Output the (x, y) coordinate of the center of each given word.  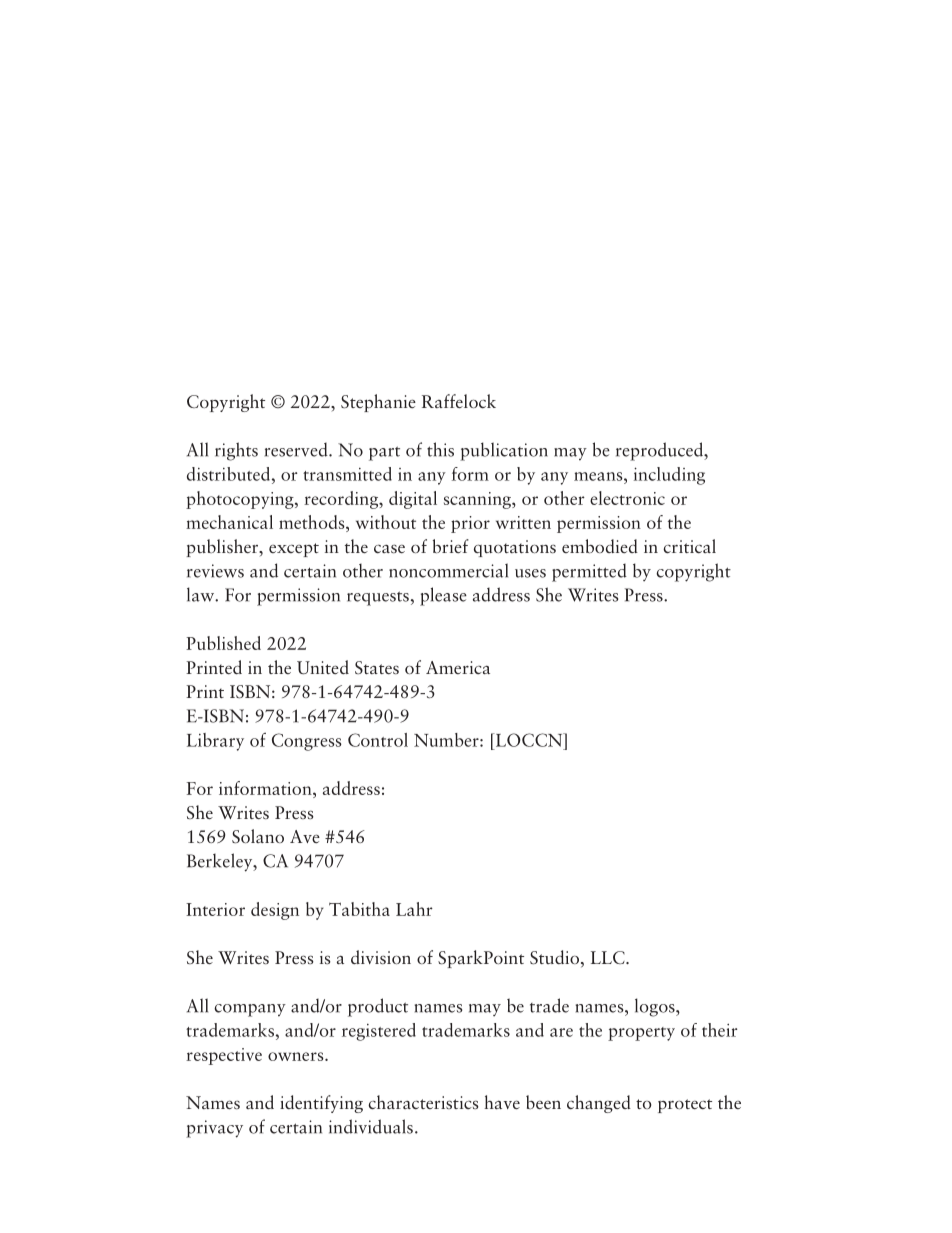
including (669, 476)
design (275, 911)
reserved (297, 449)
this (440, 449)
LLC (609, 957)
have (502, 1102)
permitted (589, 572)
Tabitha (359, 909)
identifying (321, 1104)
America (458, 667)
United (323, 667)
